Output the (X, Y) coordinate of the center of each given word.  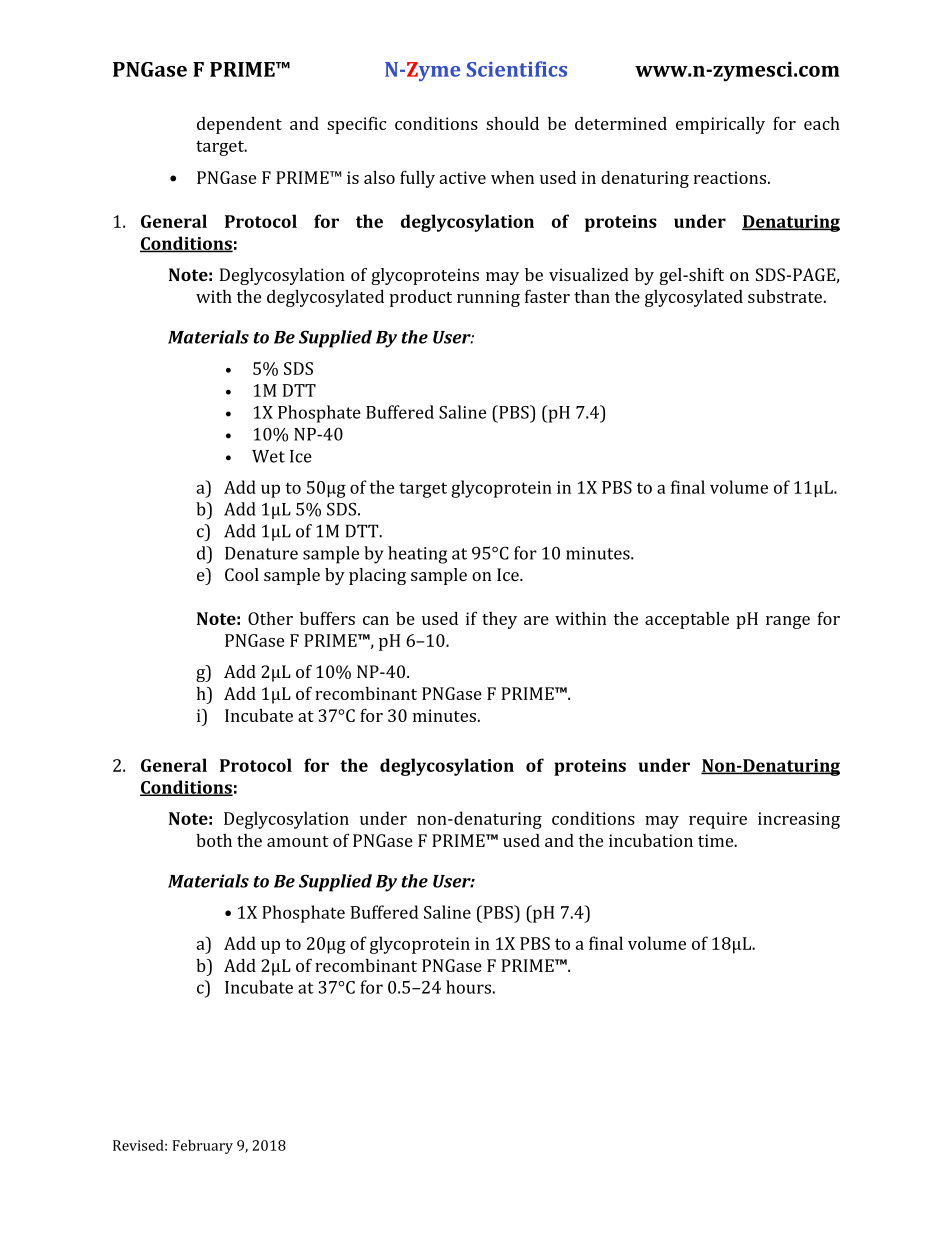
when (512, 177)
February (203, 1146)
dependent (239, 125)
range (788, 622)
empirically (720, 125)
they (499, 620)
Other (270, 618)
